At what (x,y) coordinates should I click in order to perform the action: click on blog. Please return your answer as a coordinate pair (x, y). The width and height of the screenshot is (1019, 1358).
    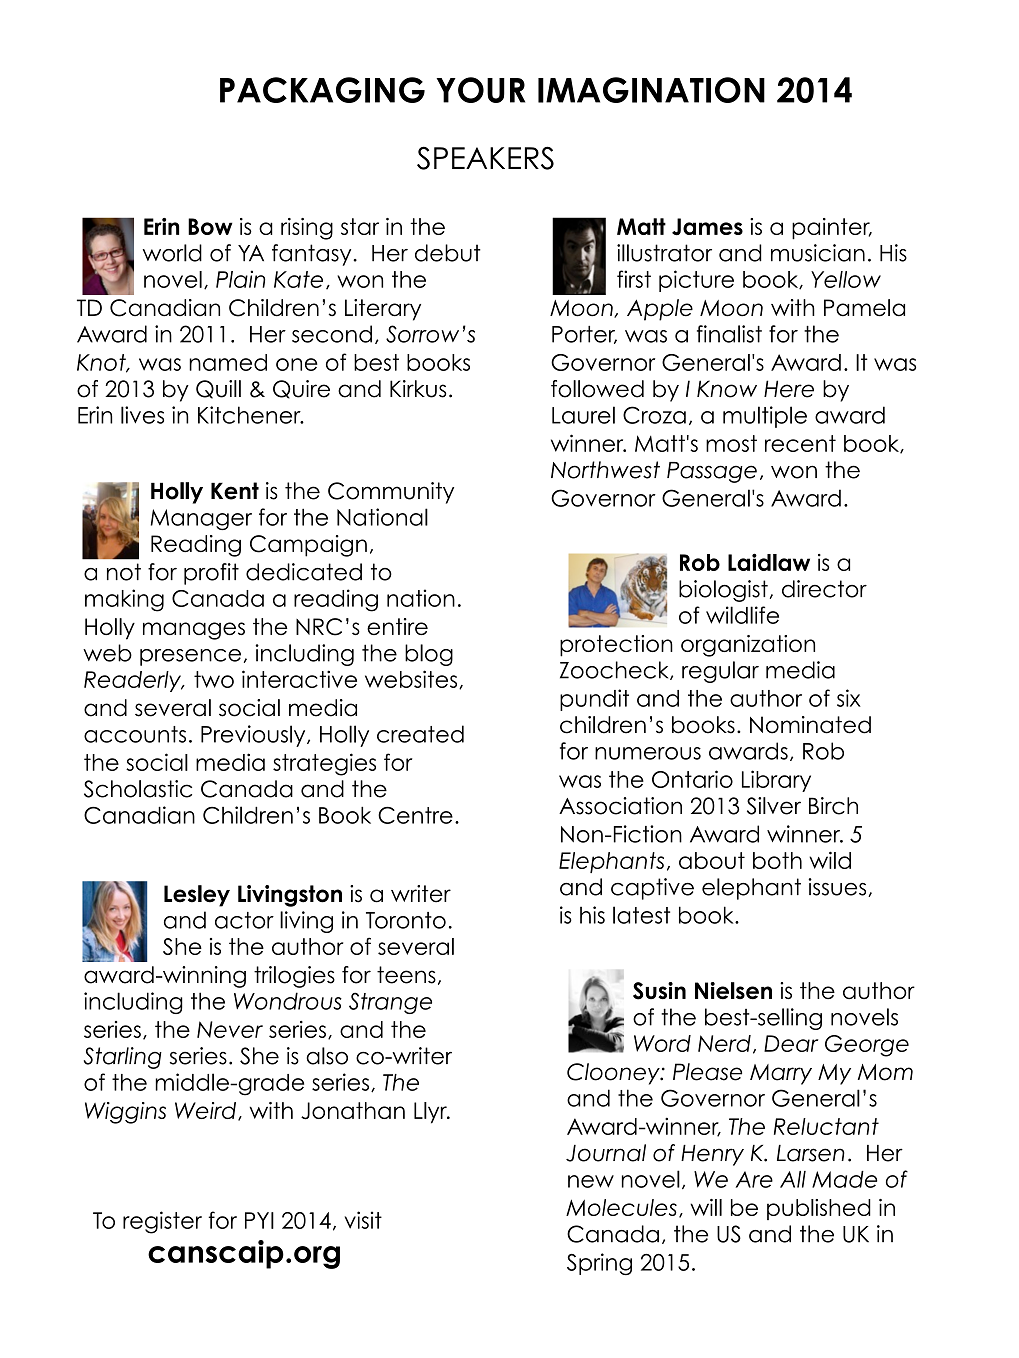
    Looking at the image, I should click on (429, 655).
